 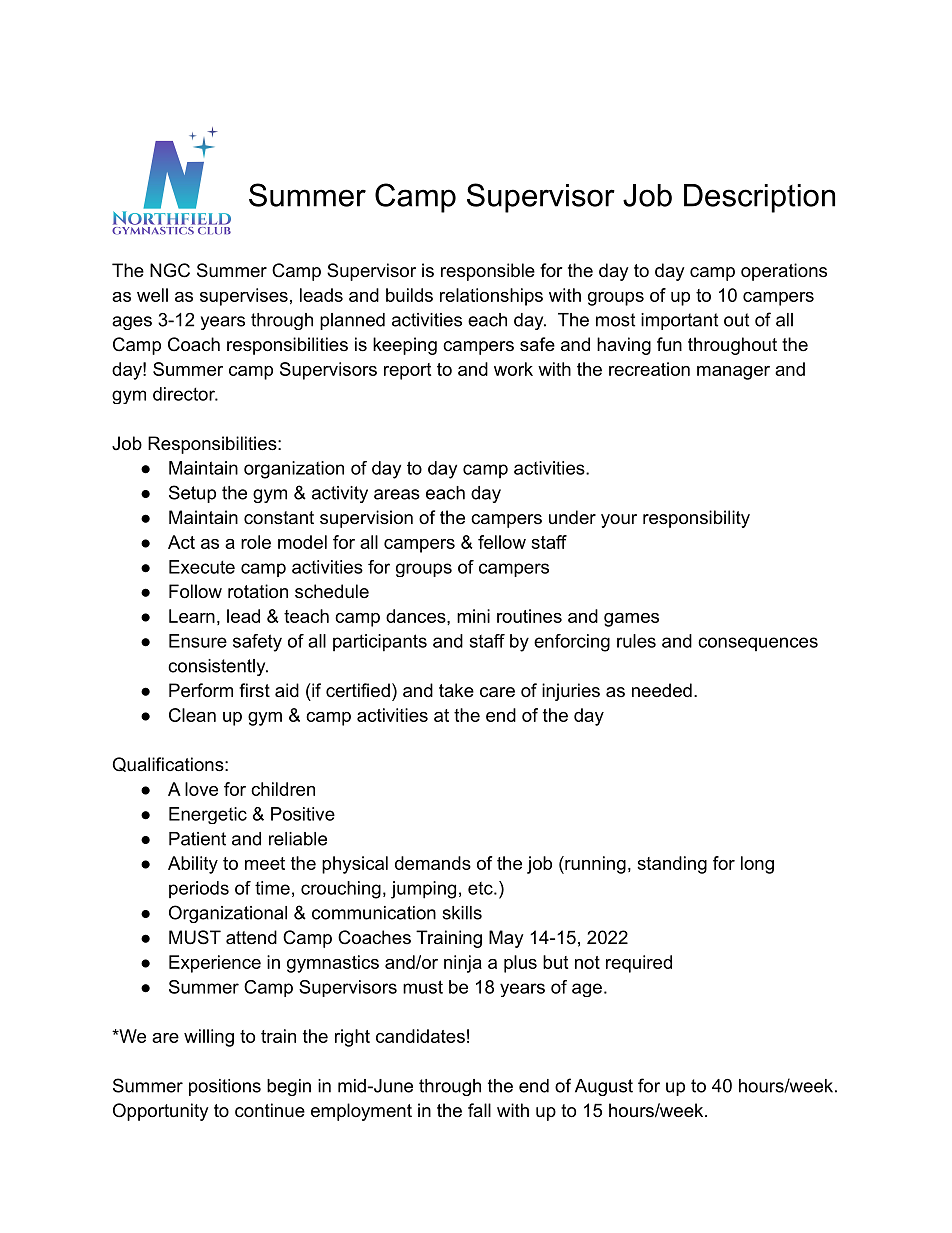 I want to click on NGC, so click(x=170, y=270).
